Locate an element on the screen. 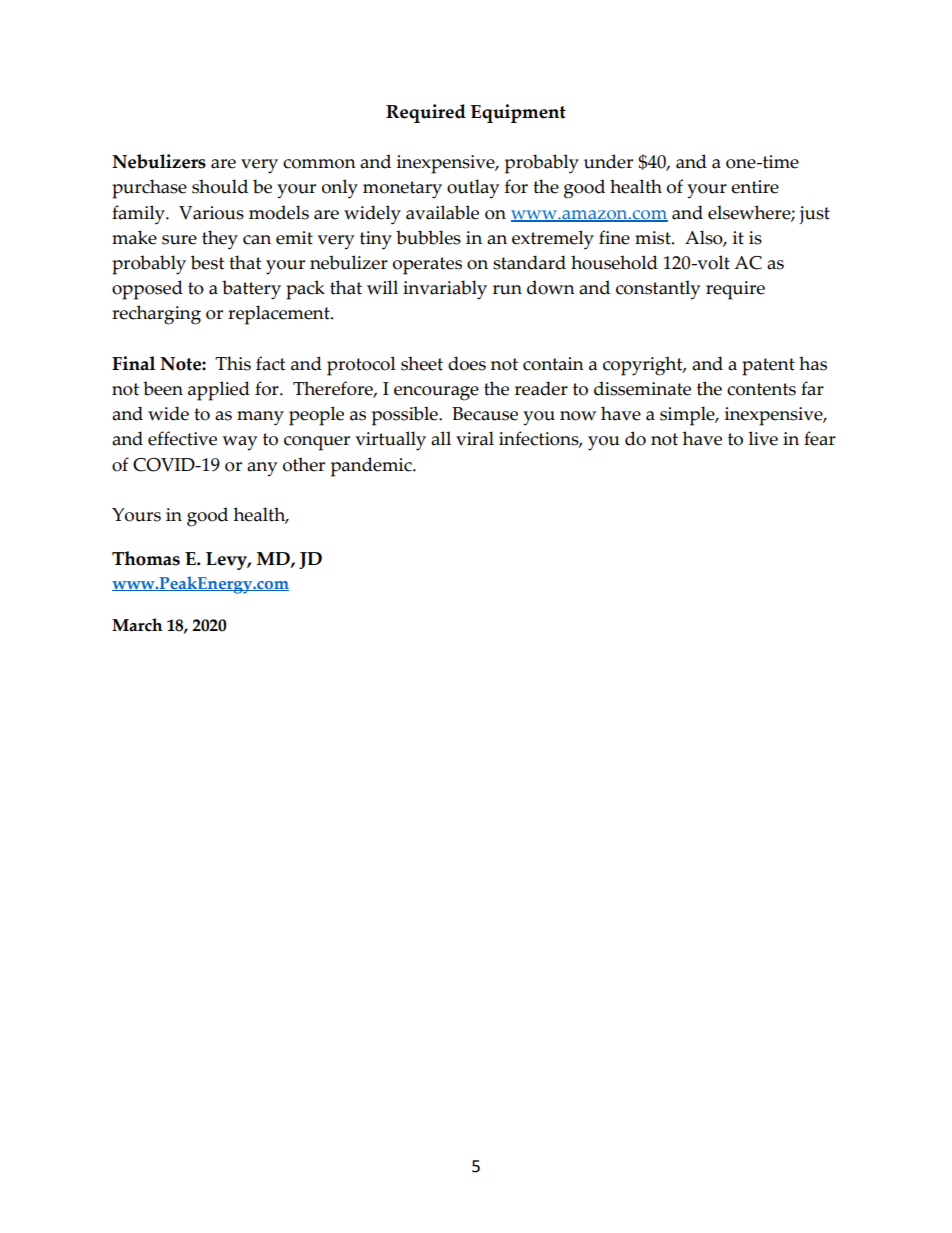 Image resolution: width=952 pixels, height=1233 pixels. Thomas is located at coordinates (146, 558).
